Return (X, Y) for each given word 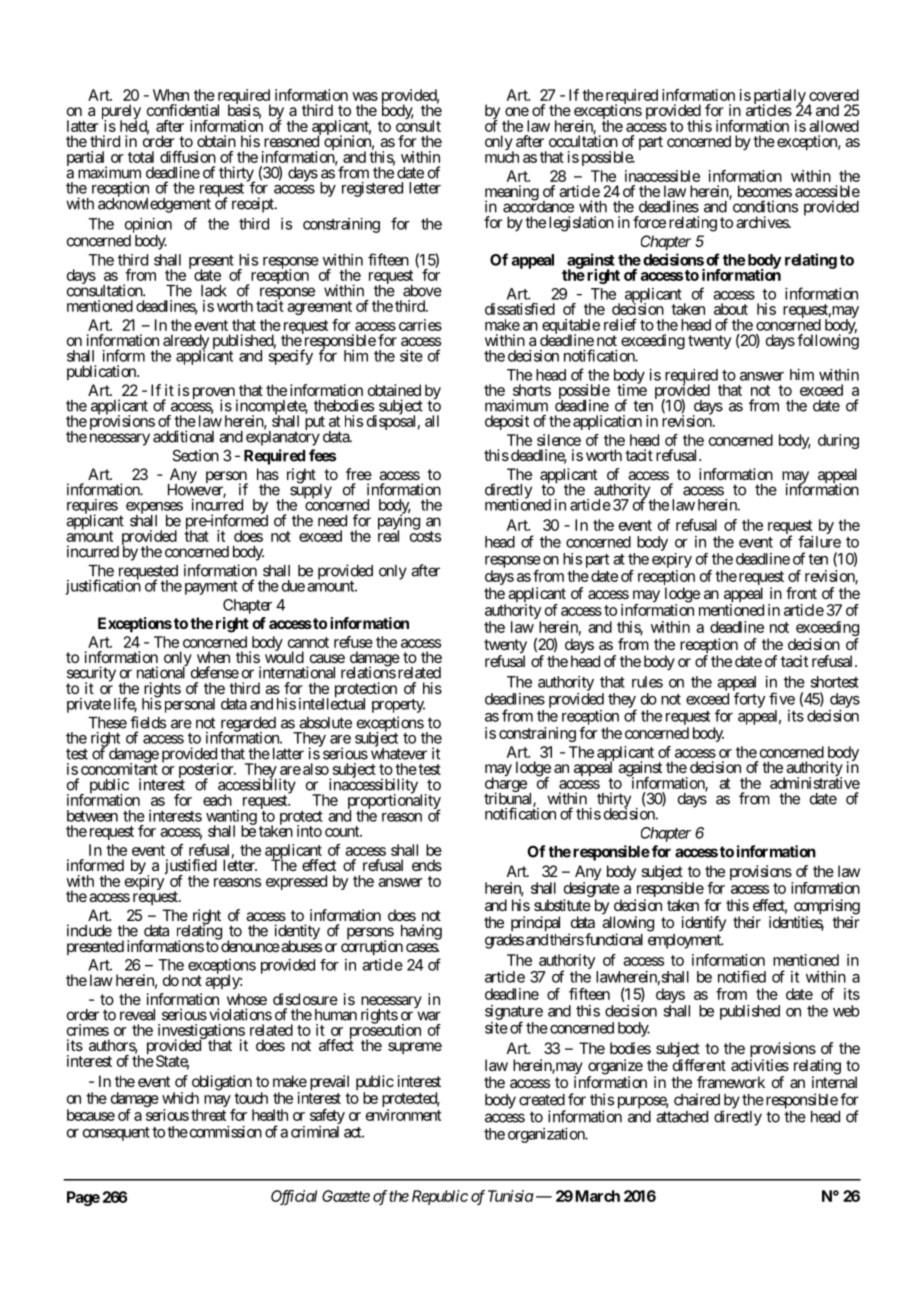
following (828, 341)
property (398, 706)
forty (749, 700)
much (502, 157)
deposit (507, 422)
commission (224, 1132)
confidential (183, 110)
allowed (834, 126)
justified (190, 868)
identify (704, 923)
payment (211, 588)
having (421, 932)
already (186, 343)
